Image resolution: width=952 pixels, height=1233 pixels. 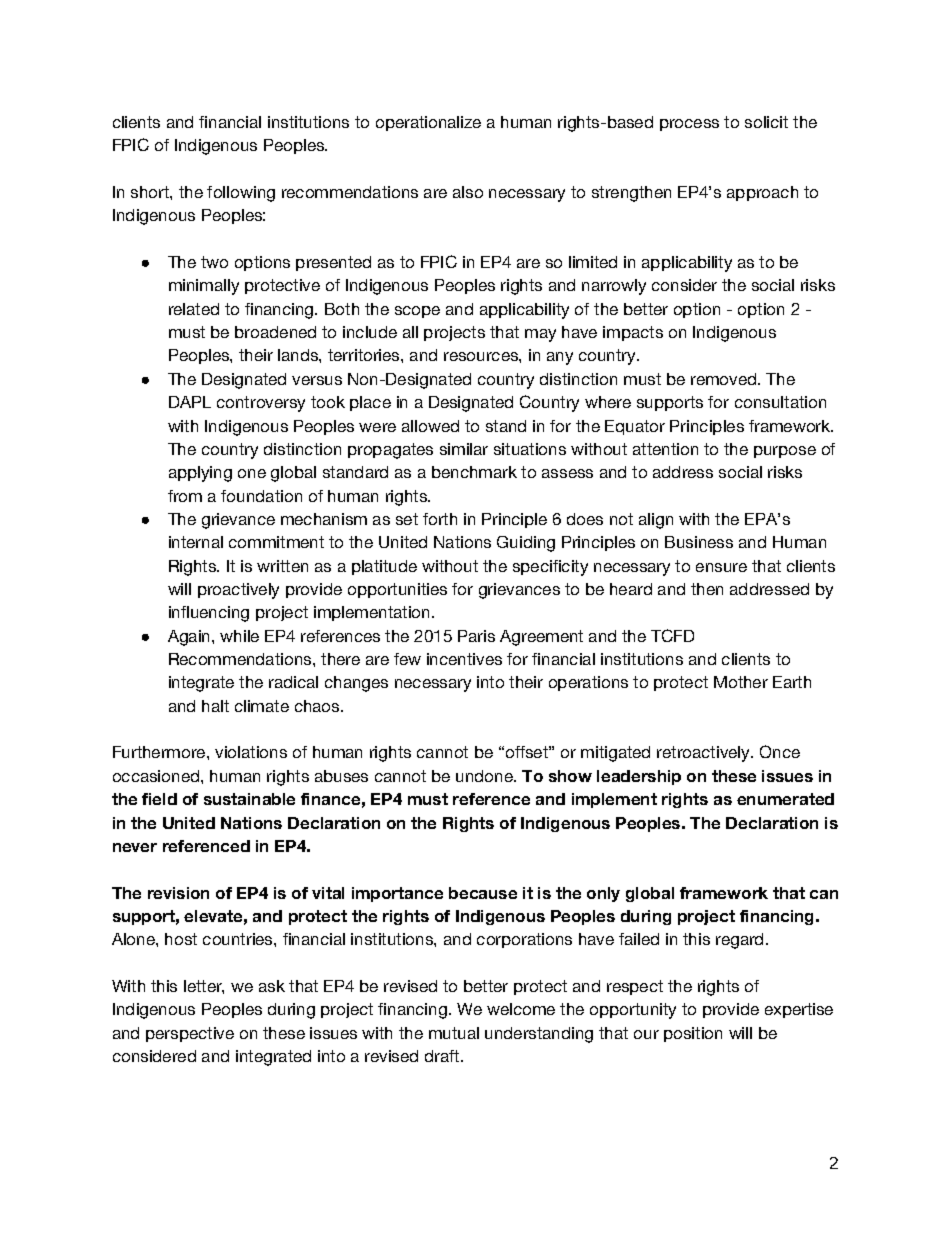 I want to click on ensure, so click(x=721, y=567).
